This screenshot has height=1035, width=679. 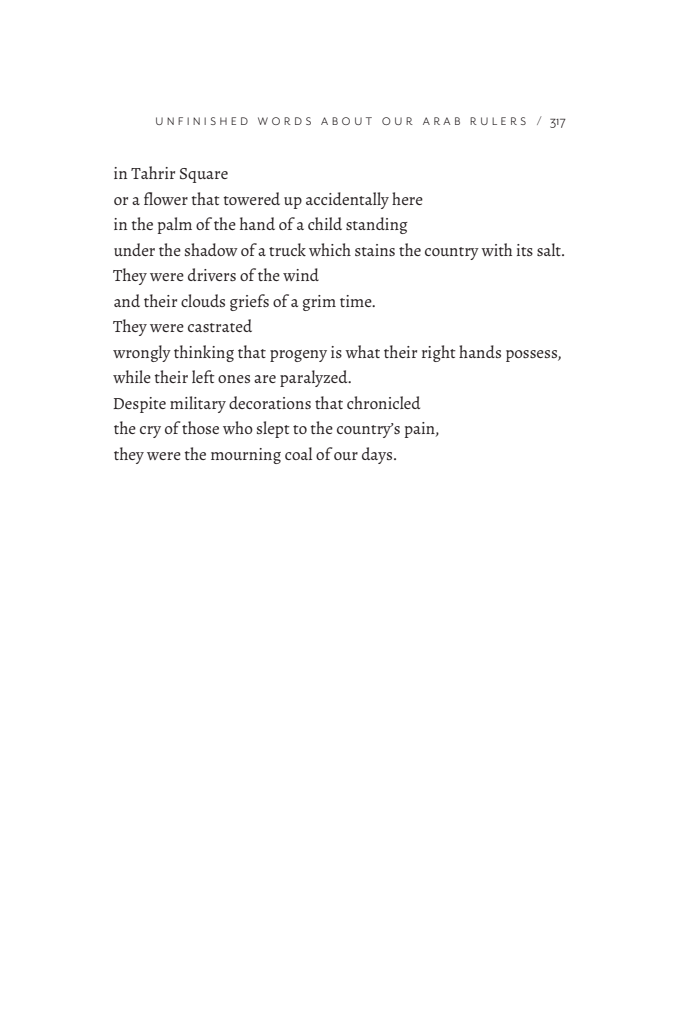 What do you see at coordinates (362, 351) in the screenshot?
I see `what` at bounding box center [362, 351].
